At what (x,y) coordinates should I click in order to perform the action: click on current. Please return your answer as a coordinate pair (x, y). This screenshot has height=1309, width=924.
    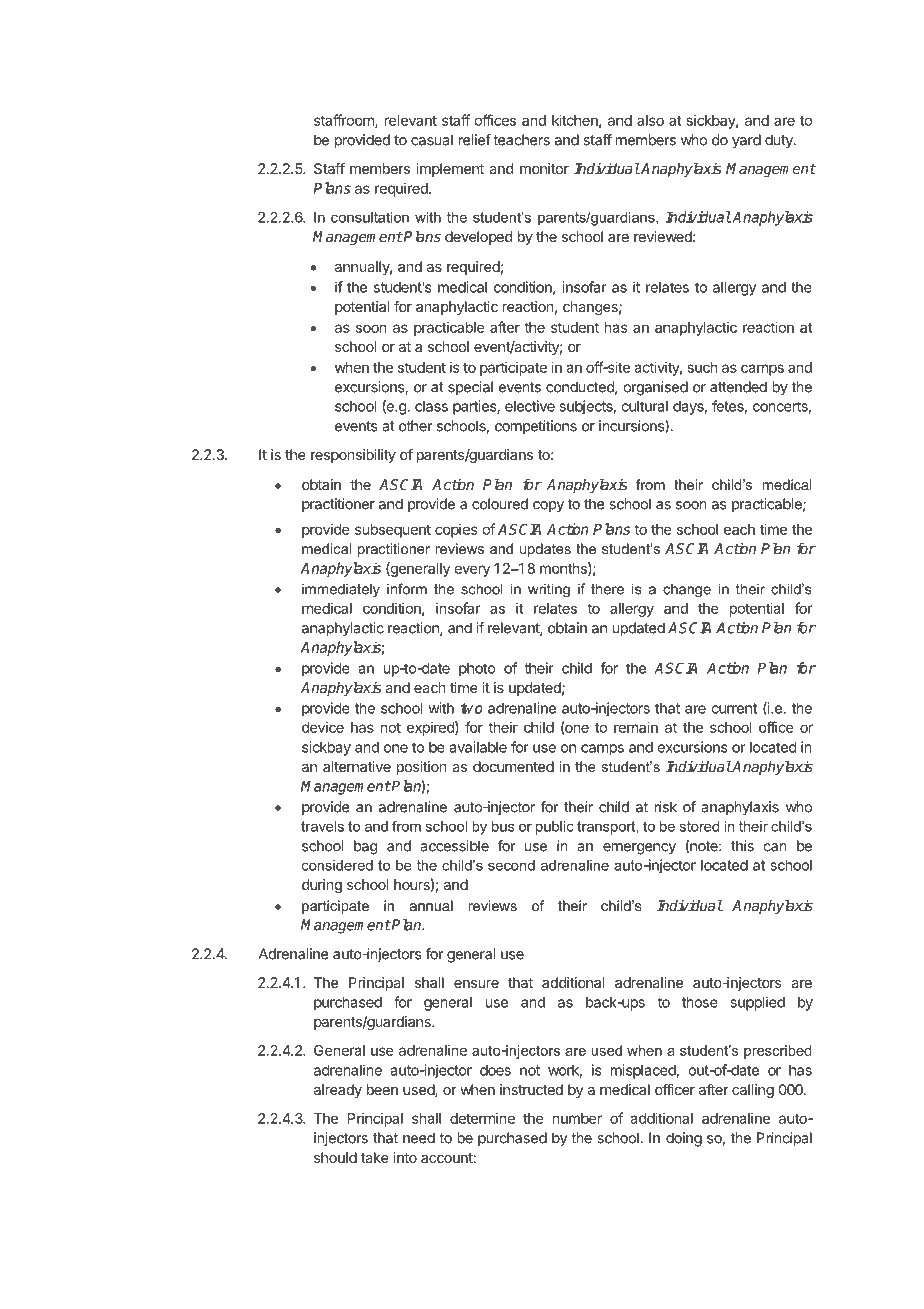
    Looking at the image, I should click on (734, 708).
